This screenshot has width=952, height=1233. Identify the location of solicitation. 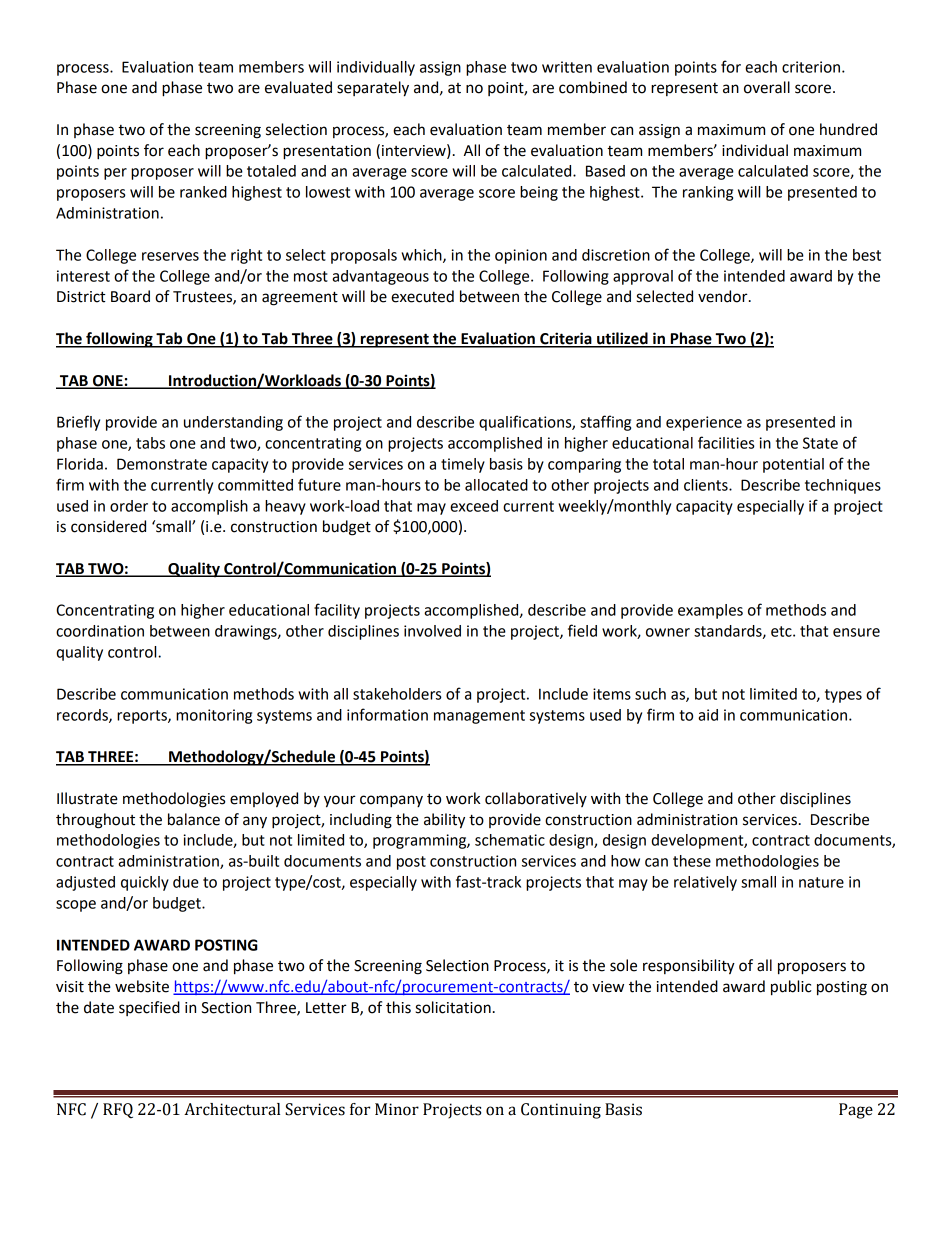
(453, 1007).
